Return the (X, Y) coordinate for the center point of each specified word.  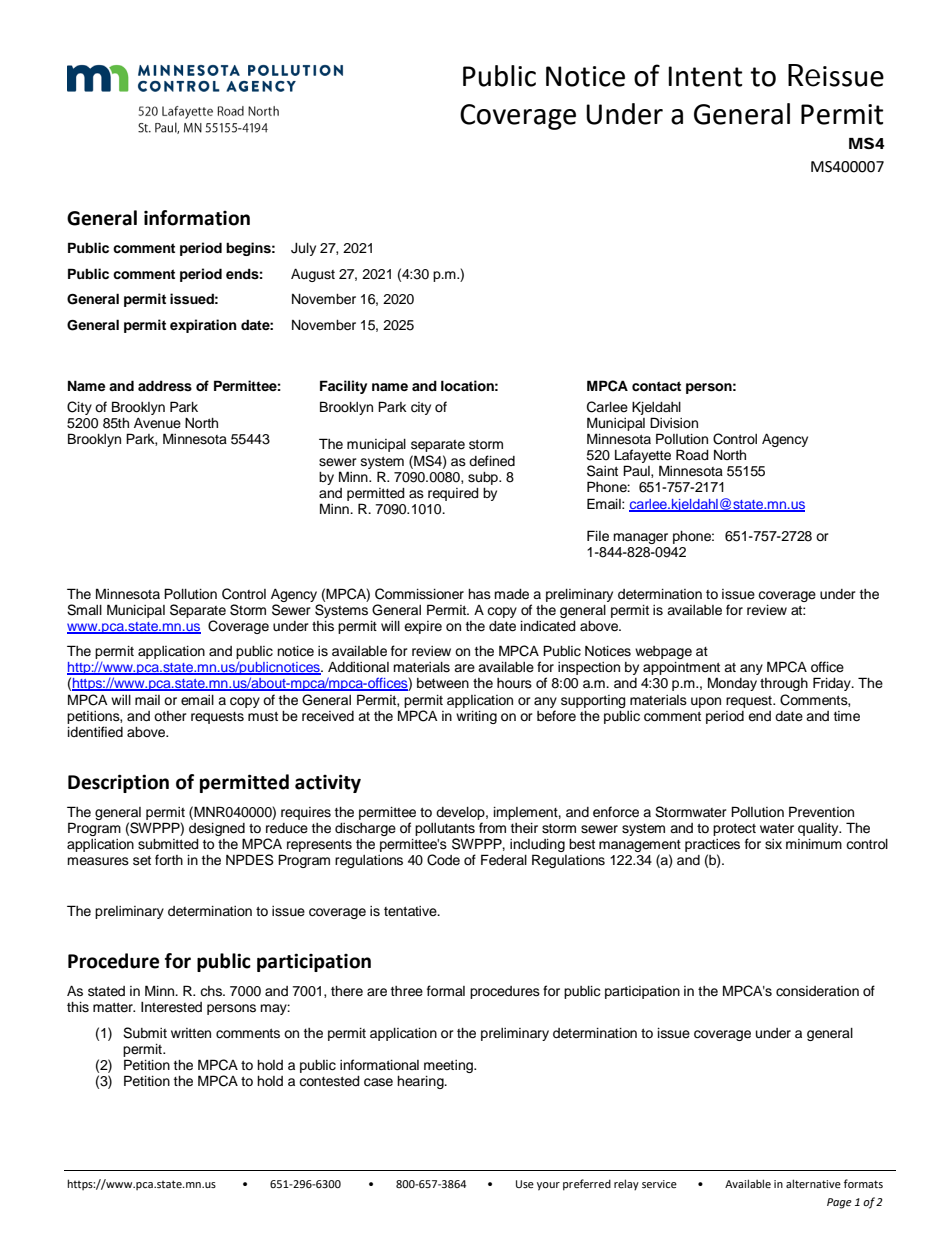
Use (525, 1184)
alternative (813, 1183)
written (191, 1033)
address (165, 386)
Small (84, 610)
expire (423, 627)
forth (169, 860)
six (773, 844)
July (303, 249)
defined (492, 461)
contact (656, 386)
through (784, 684)
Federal (504, 860)
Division (674, 423)
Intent (705, 76)
